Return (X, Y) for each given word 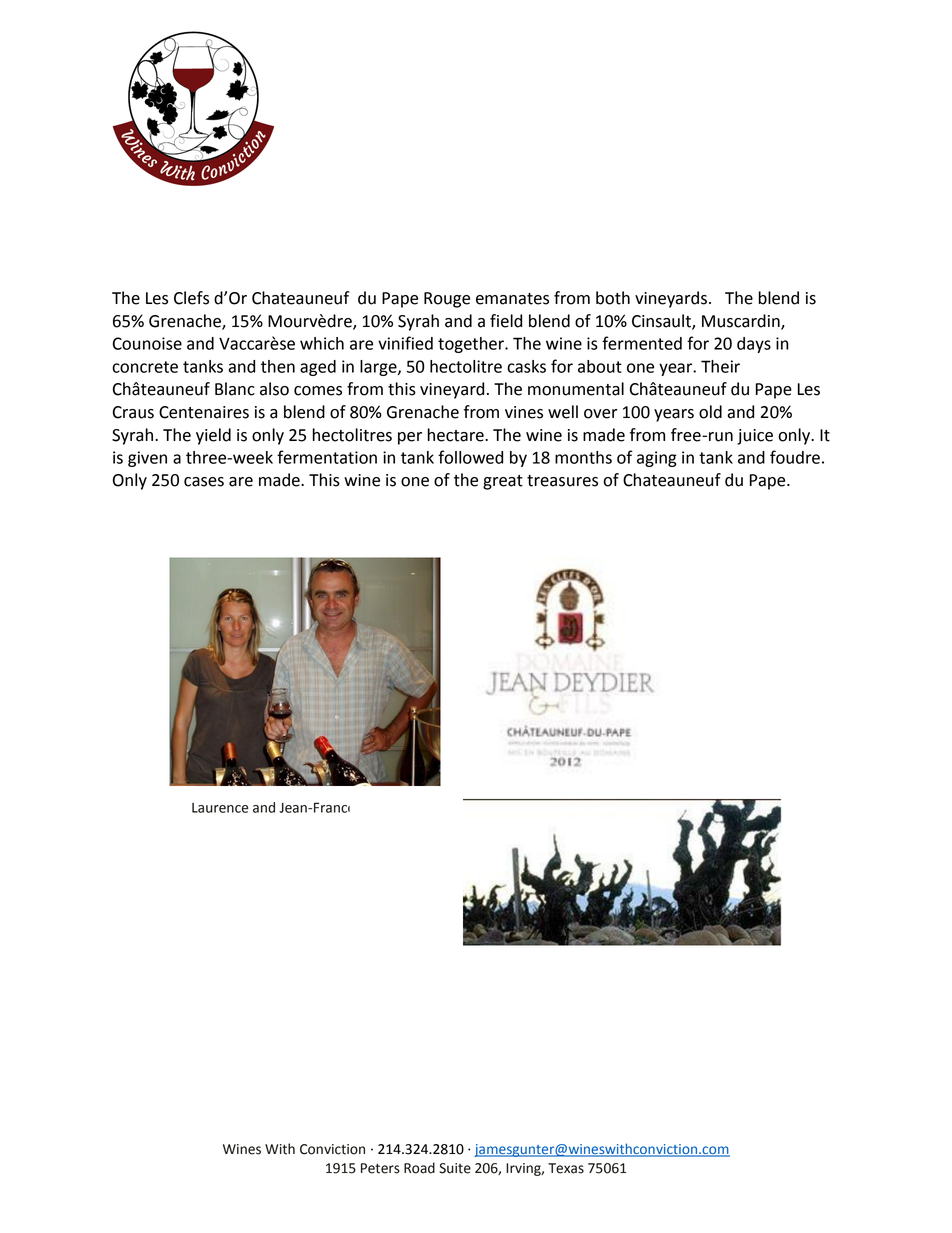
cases (204, 482)
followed (470, 457)
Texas (566, 1168)
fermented (642, 343)
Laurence (220, 808)
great (503, 482)
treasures (562, 481)
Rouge (447, 300)
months (583, 457)
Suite (455, 1168)
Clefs (191, 298)
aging (657, 459)
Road (419, 1168)
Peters (380, 1168)
